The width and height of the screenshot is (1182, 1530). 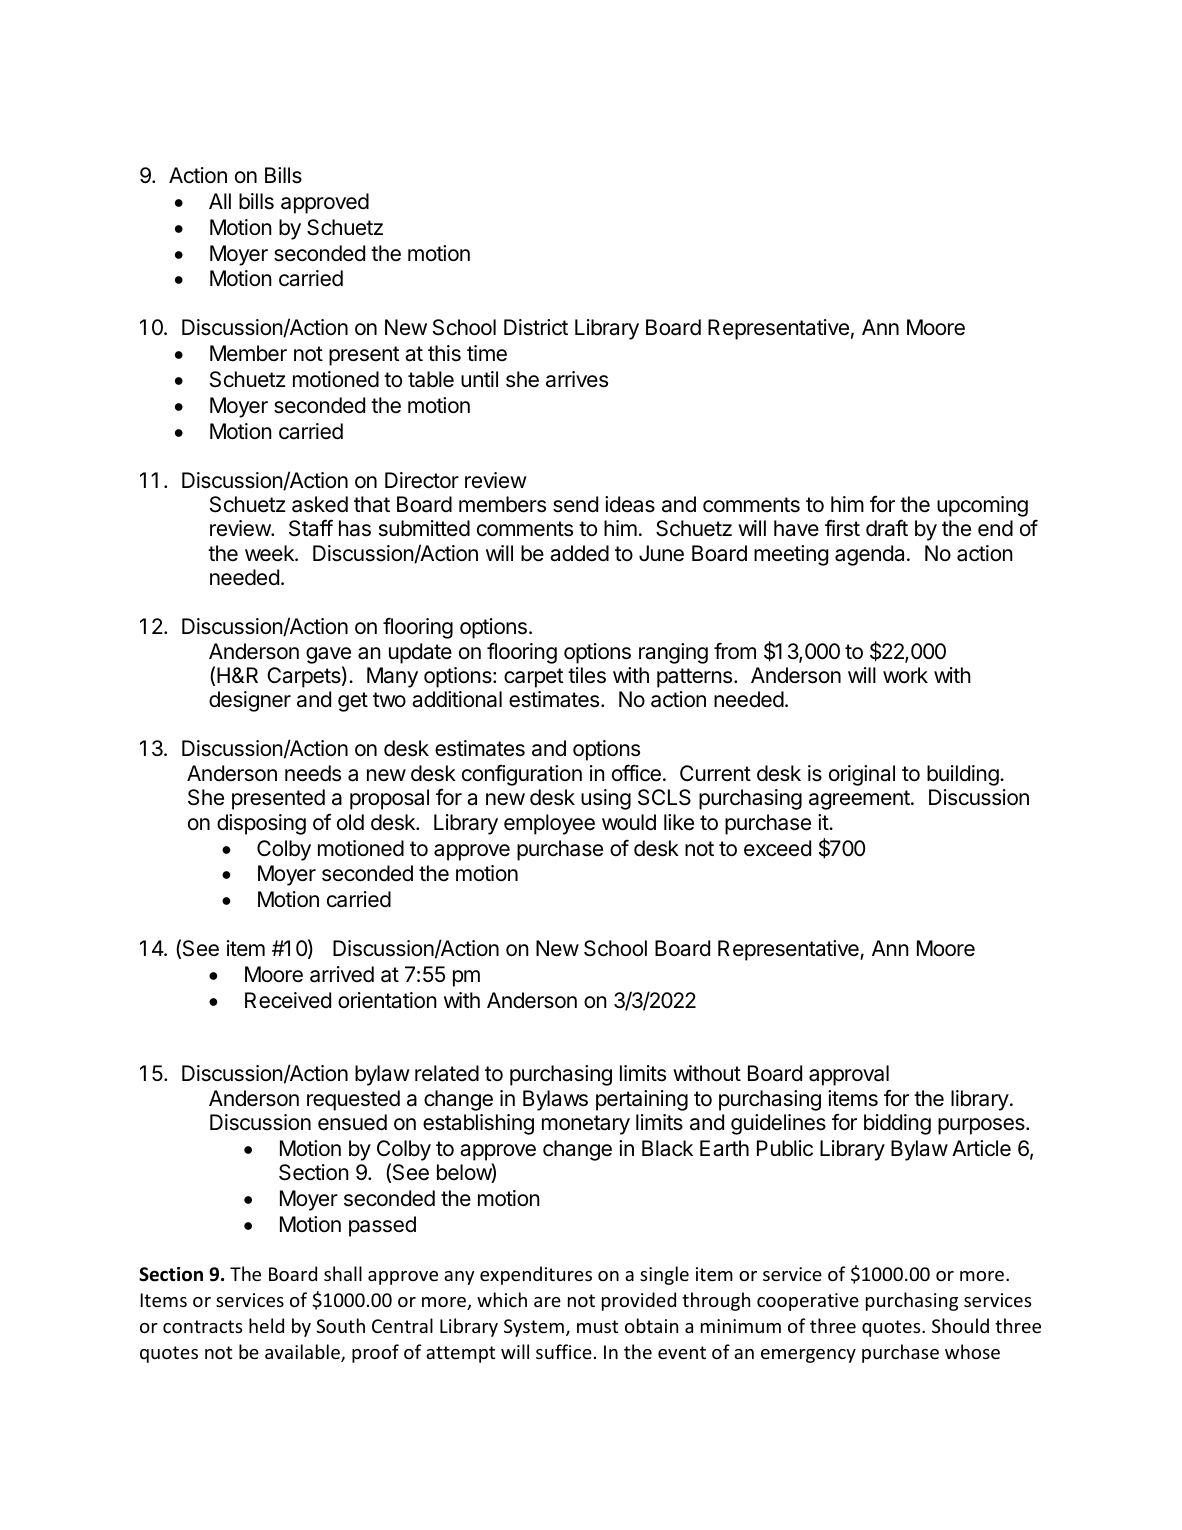 What do you see at coordinates (352, 1122) in the screenshot?
I see `ensued` at bounding box center [352, 1122].
